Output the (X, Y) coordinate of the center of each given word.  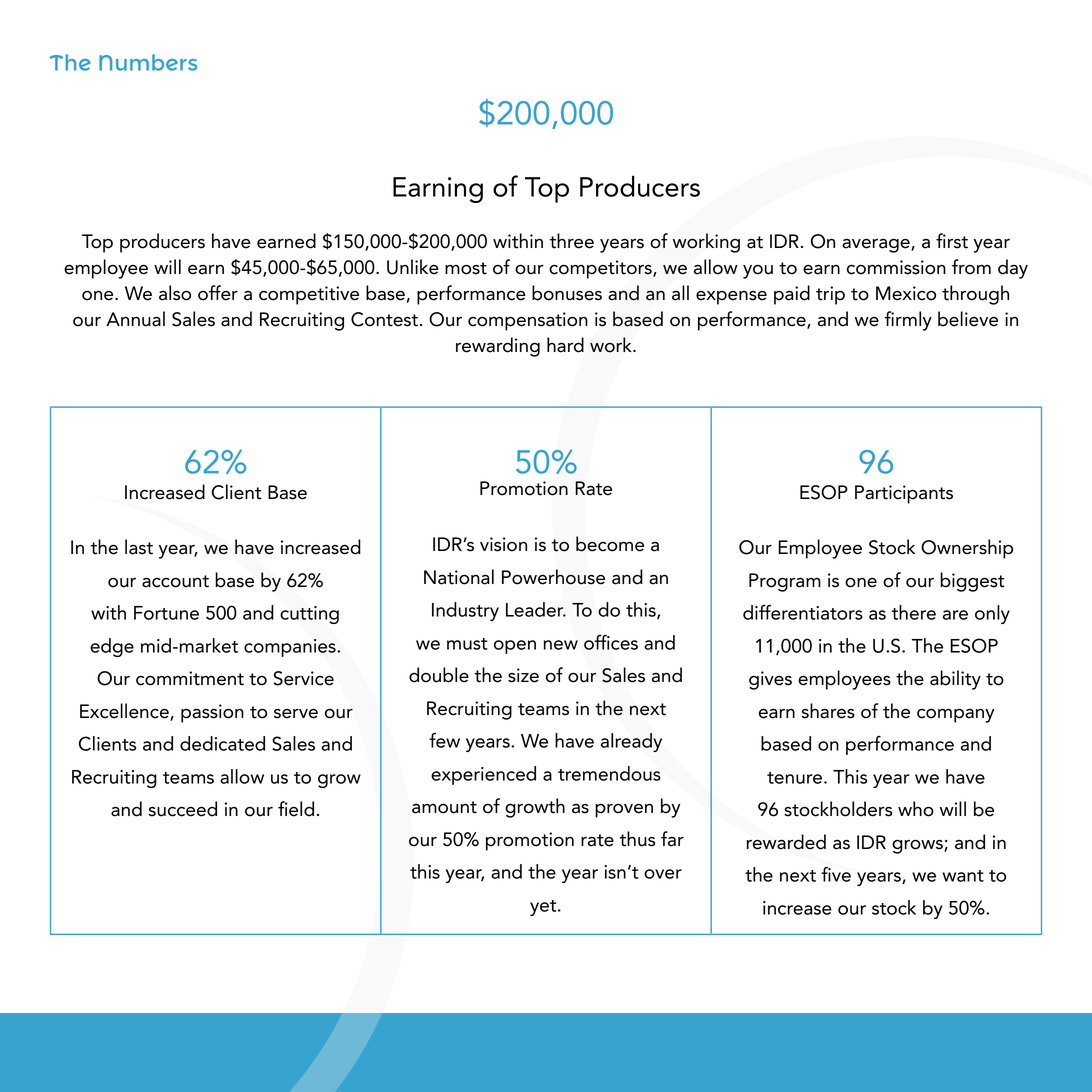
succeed (183, 809)
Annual (135, 319)
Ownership (967, 549)
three (572, 241)
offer (218, 293)
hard (565, 345)
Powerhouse (553, 577)
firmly (908, 321)
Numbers (148, 62)
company (955, 715)
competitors (601, 269)
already (631, 742)
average (877, 245)
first (952, 241)
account (175, 581)
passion (212, 713)
